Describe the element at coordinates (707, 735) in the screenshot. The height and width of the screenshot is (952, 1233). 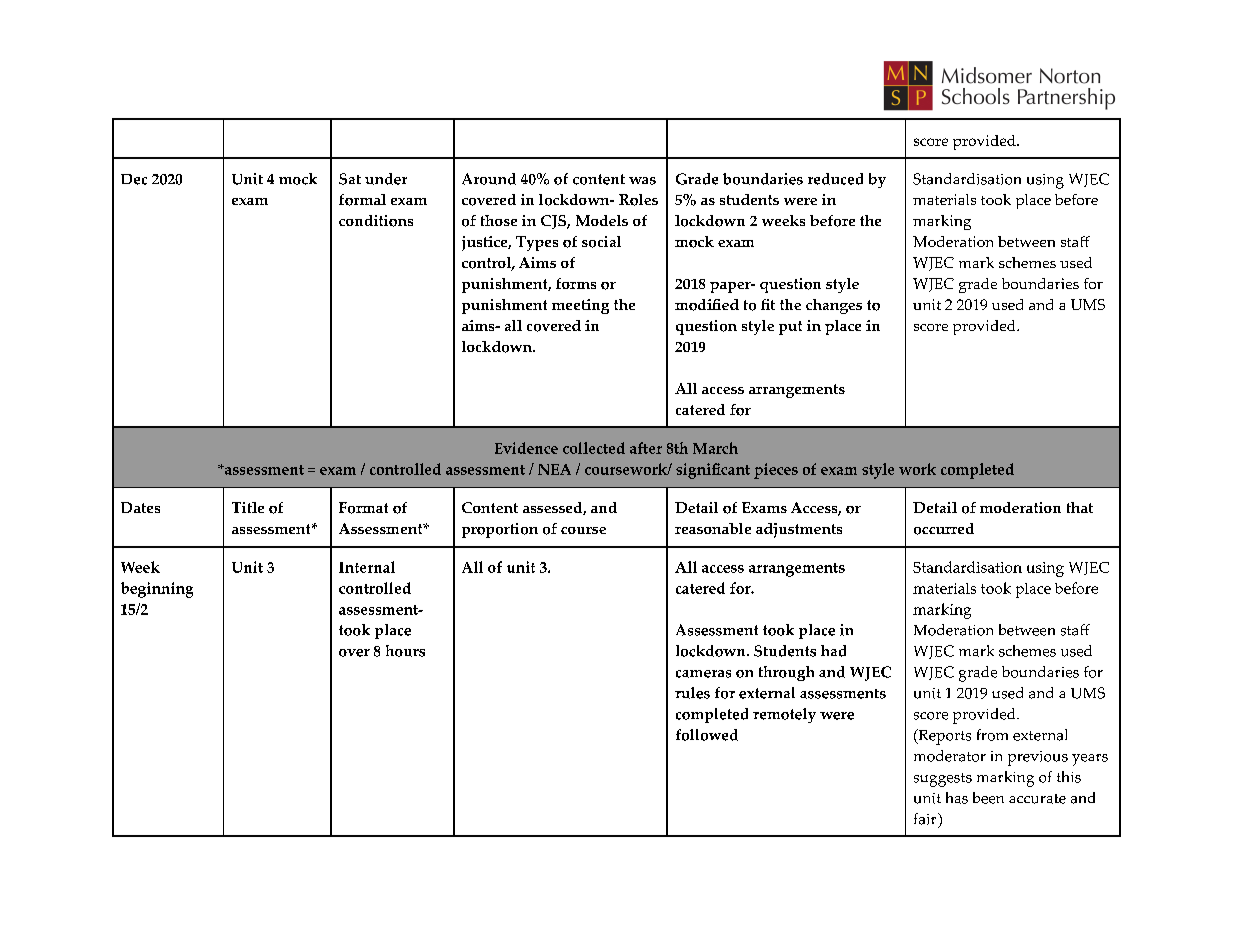
I see `followed` at that location.
